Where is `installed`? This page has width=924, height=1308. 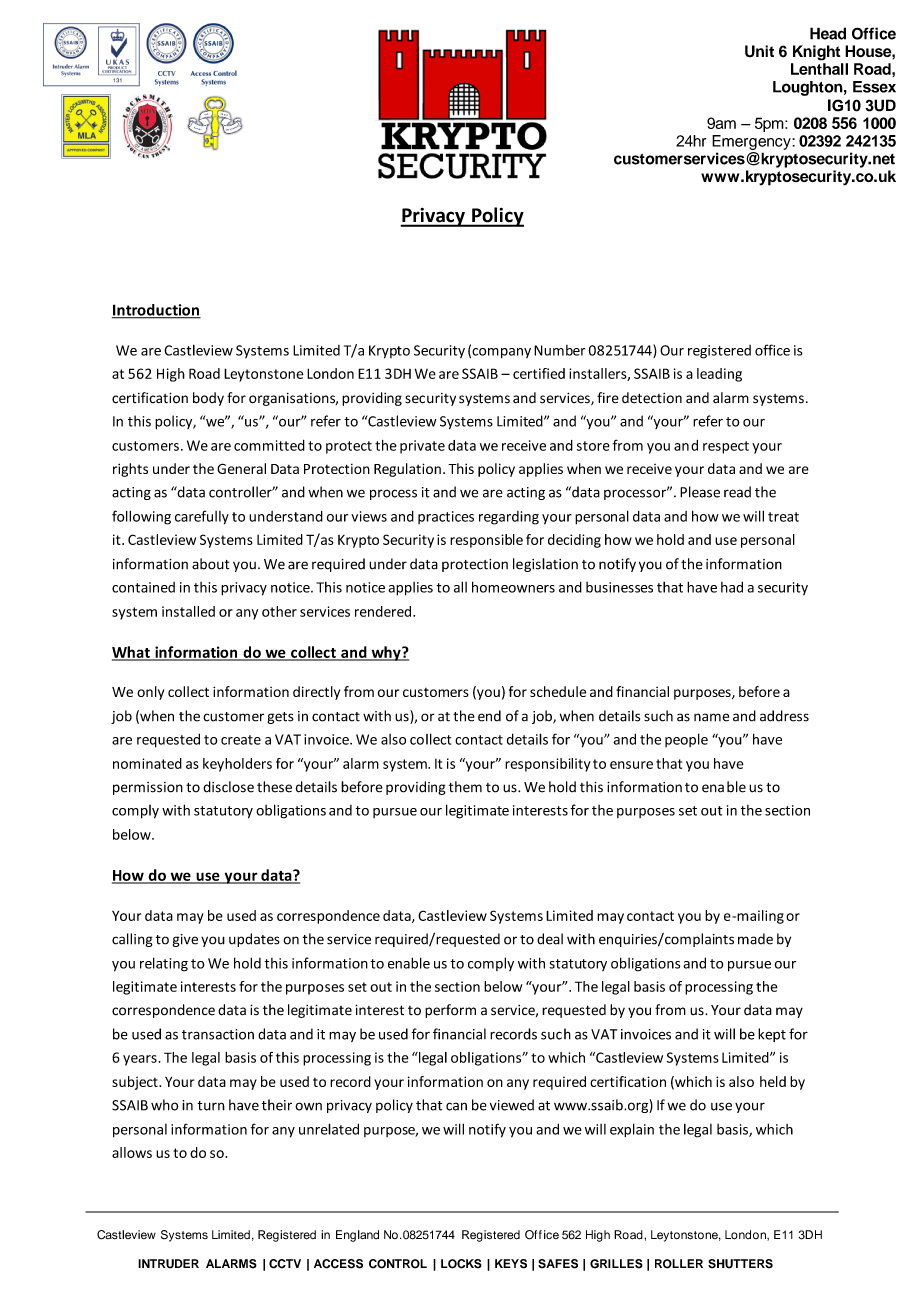
installed is located at coordinates (188, 611).
